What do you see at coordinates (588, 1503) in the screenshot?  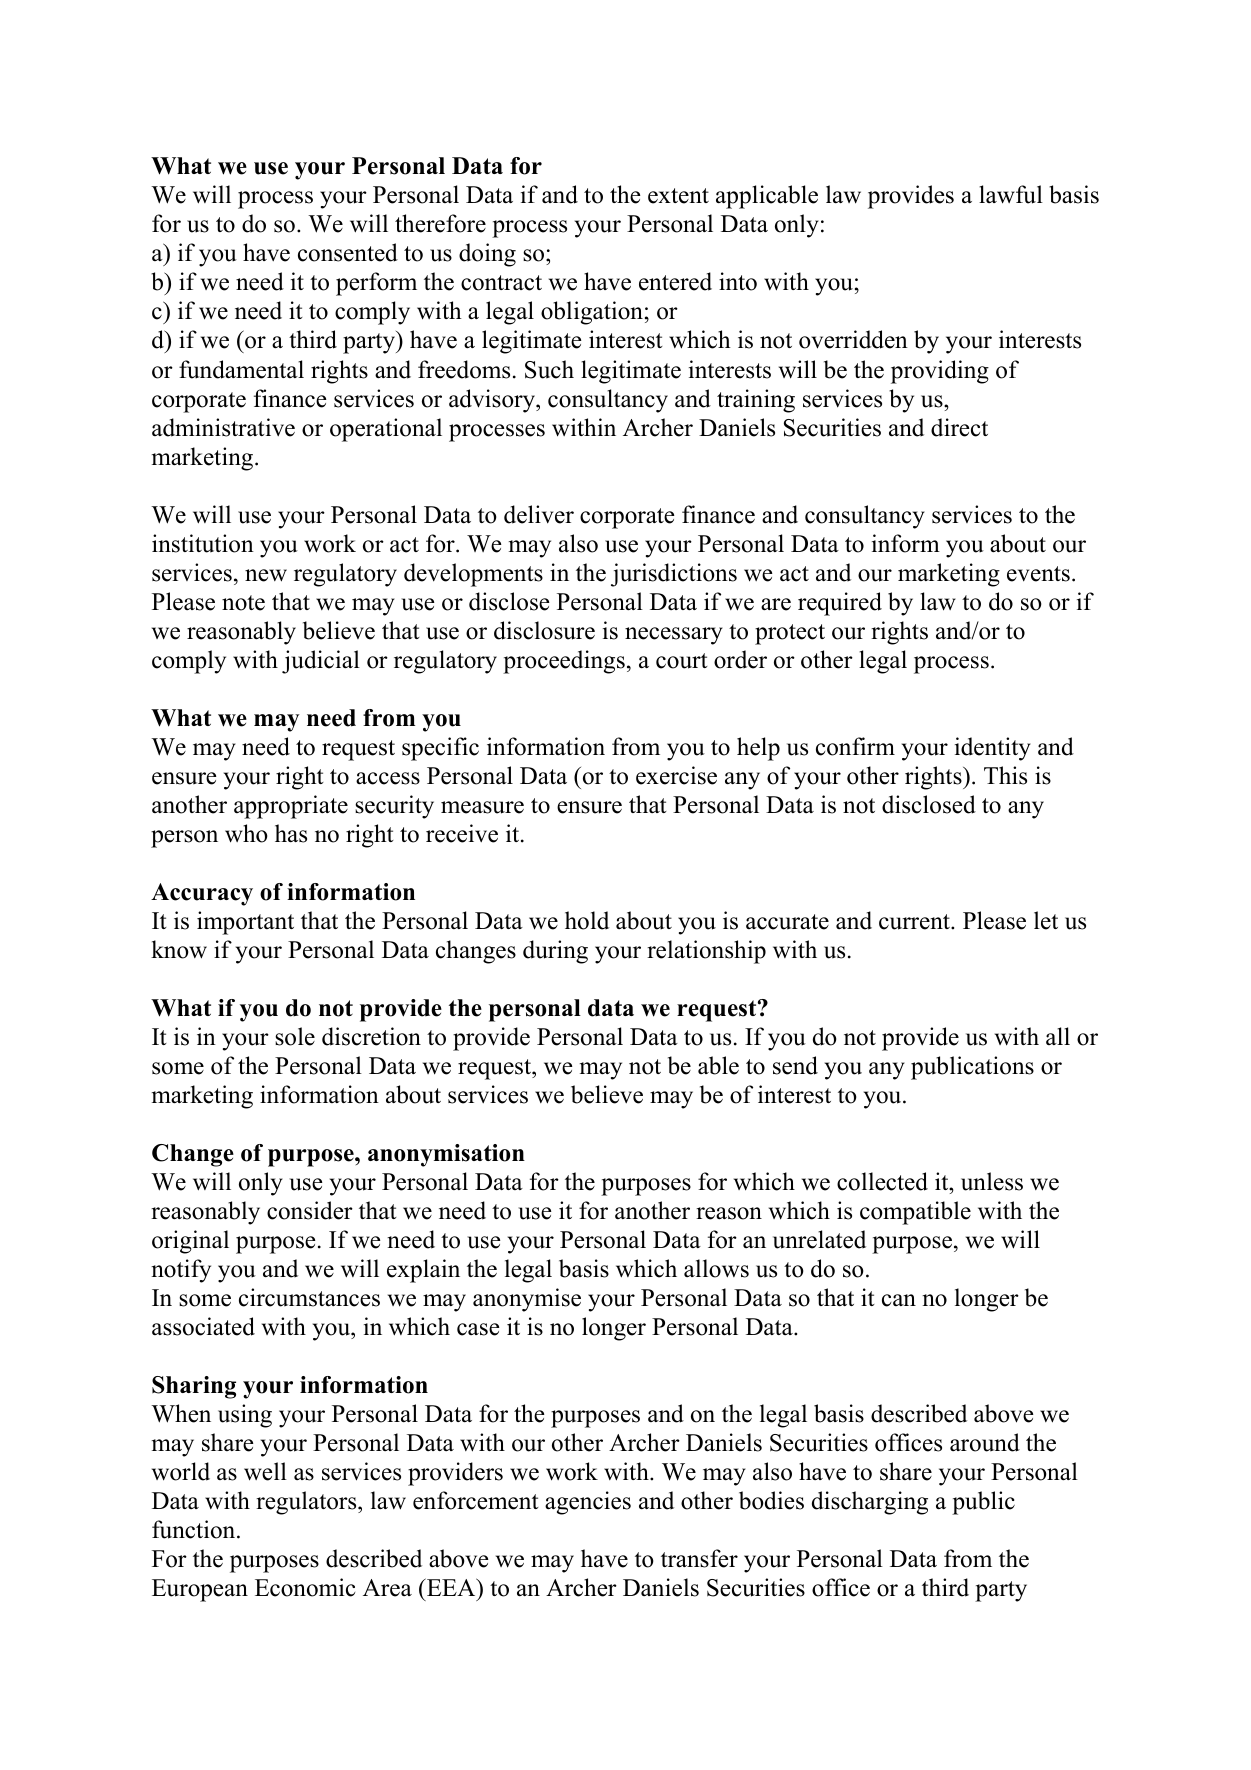 I see `agencies` at bounding box center [588, 1503].
